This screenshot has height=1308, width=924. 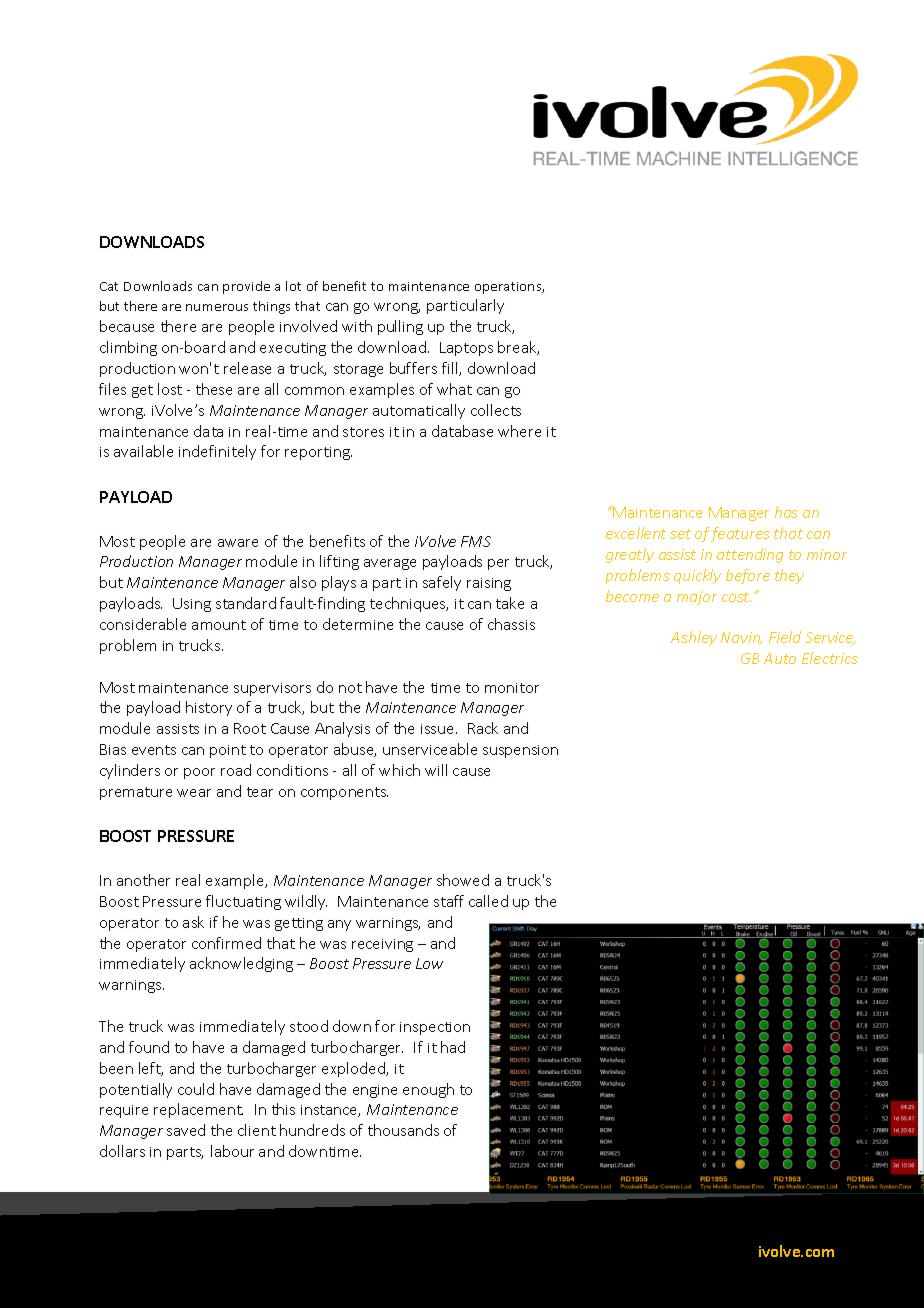 What do you see at coordinates (217, 307) in the screenshot?
I see `numerous` at bounding box center [217, 307].
